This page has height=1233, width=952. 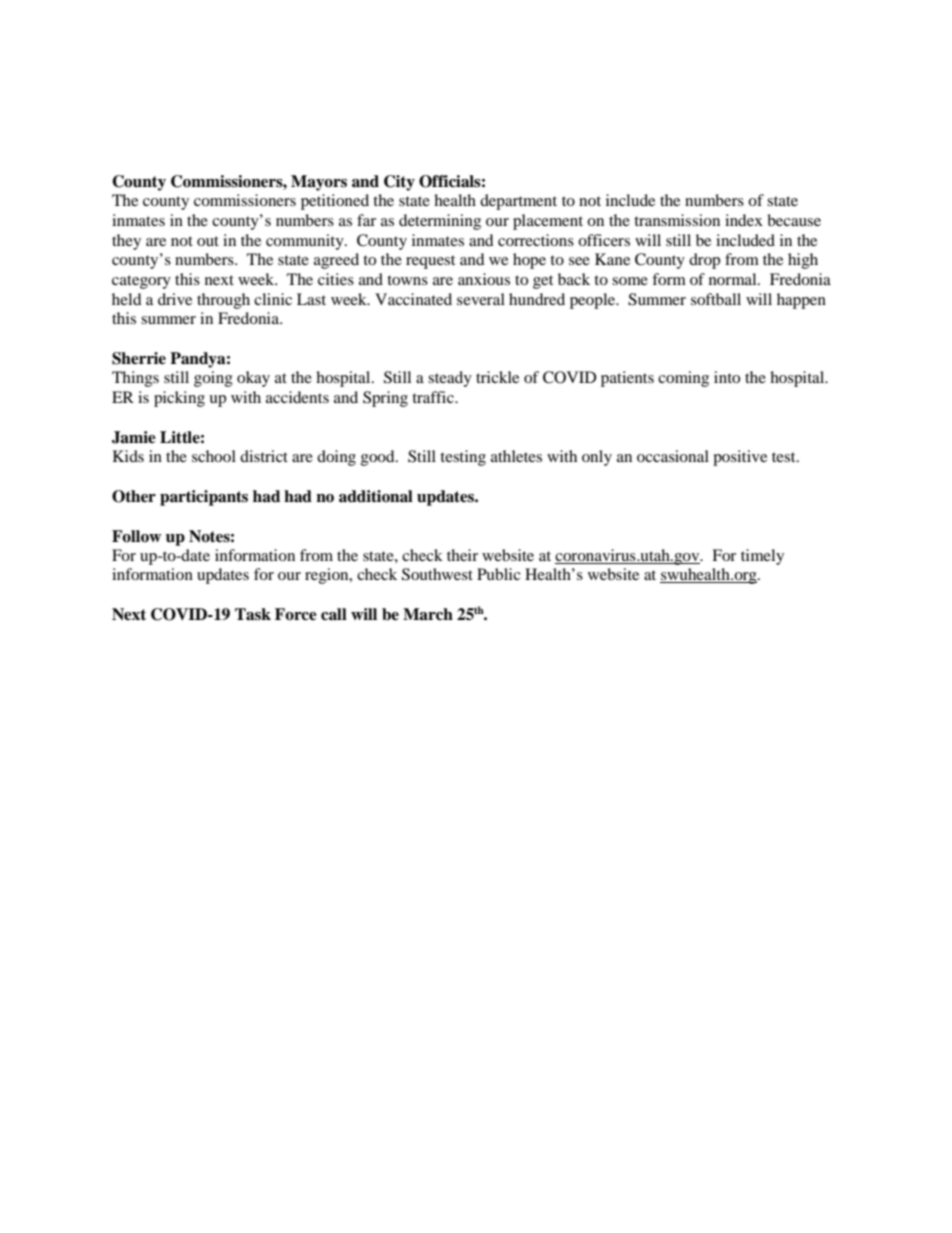 I want to click on normal, so click(x=734, y=279).
